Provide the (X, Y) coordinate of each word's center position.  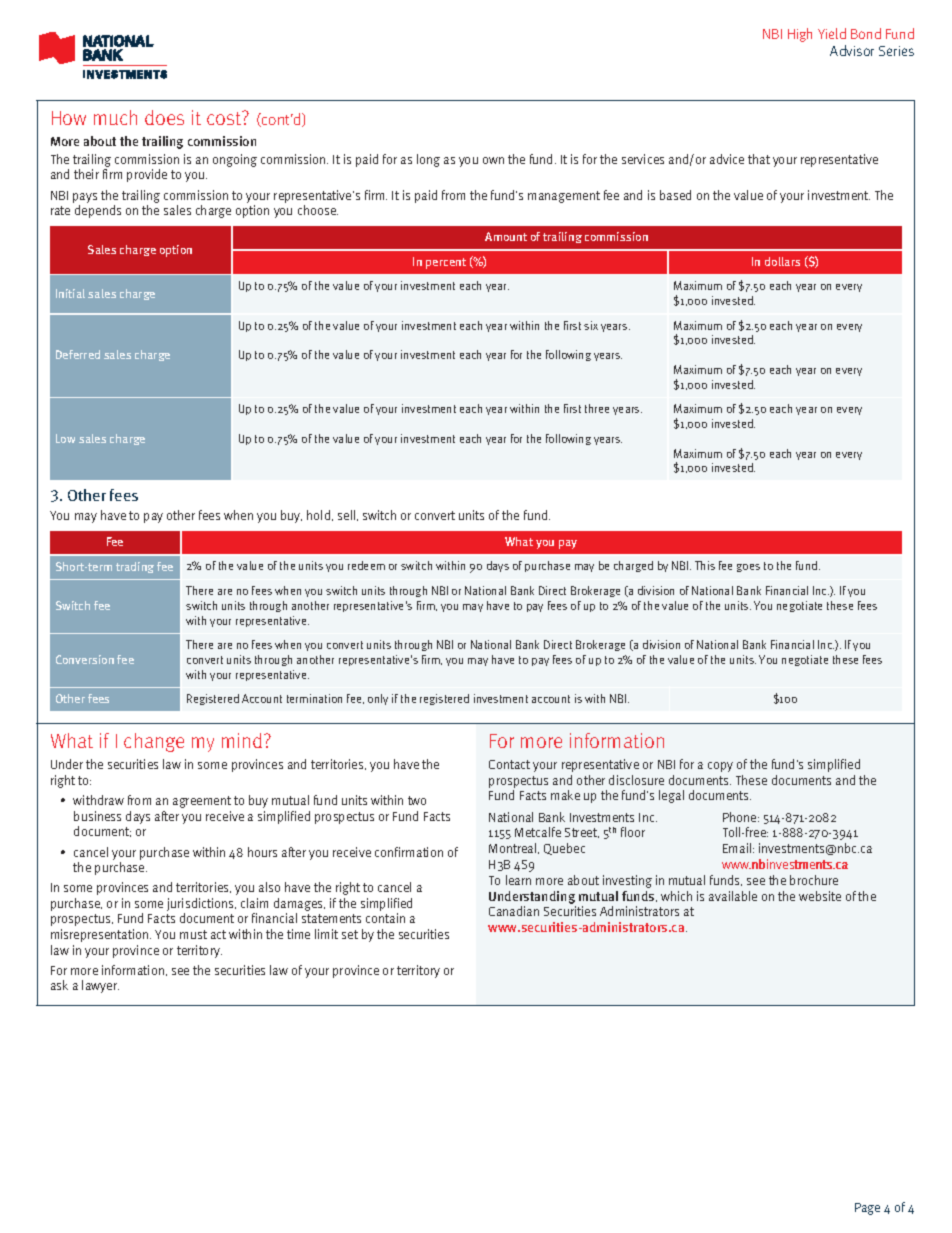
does (164, 117)
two (417, 800)
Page (867, 1209)
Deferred (78, 354)
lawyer (100, 986)
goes (748, 568)
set (350, 934)
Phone (741, 817)
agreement (202, 802)
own (493, 160)
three (597, 408)
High (800, 35)
